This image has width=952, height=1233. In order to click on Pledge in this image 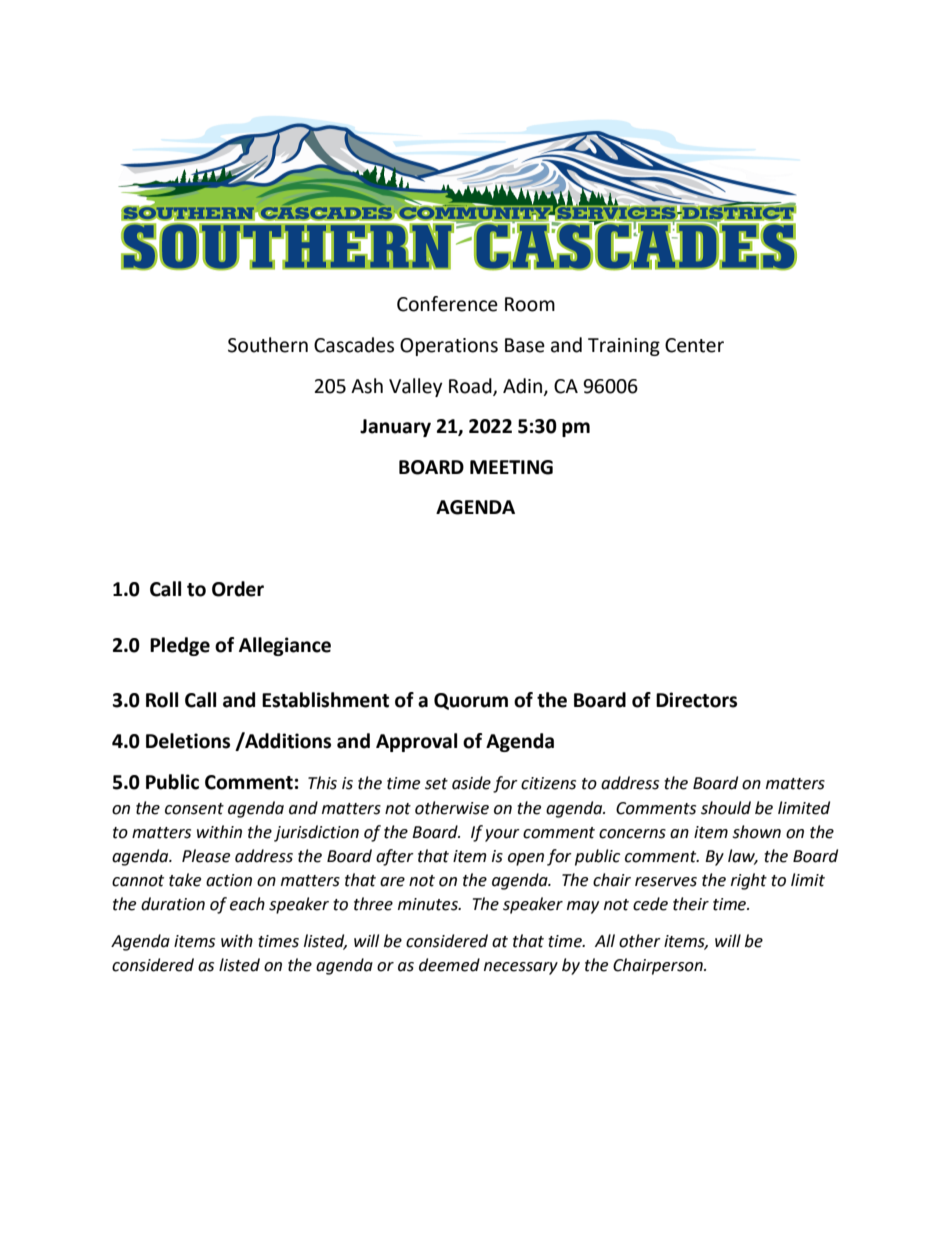, I will do `click(180, 646)`.
